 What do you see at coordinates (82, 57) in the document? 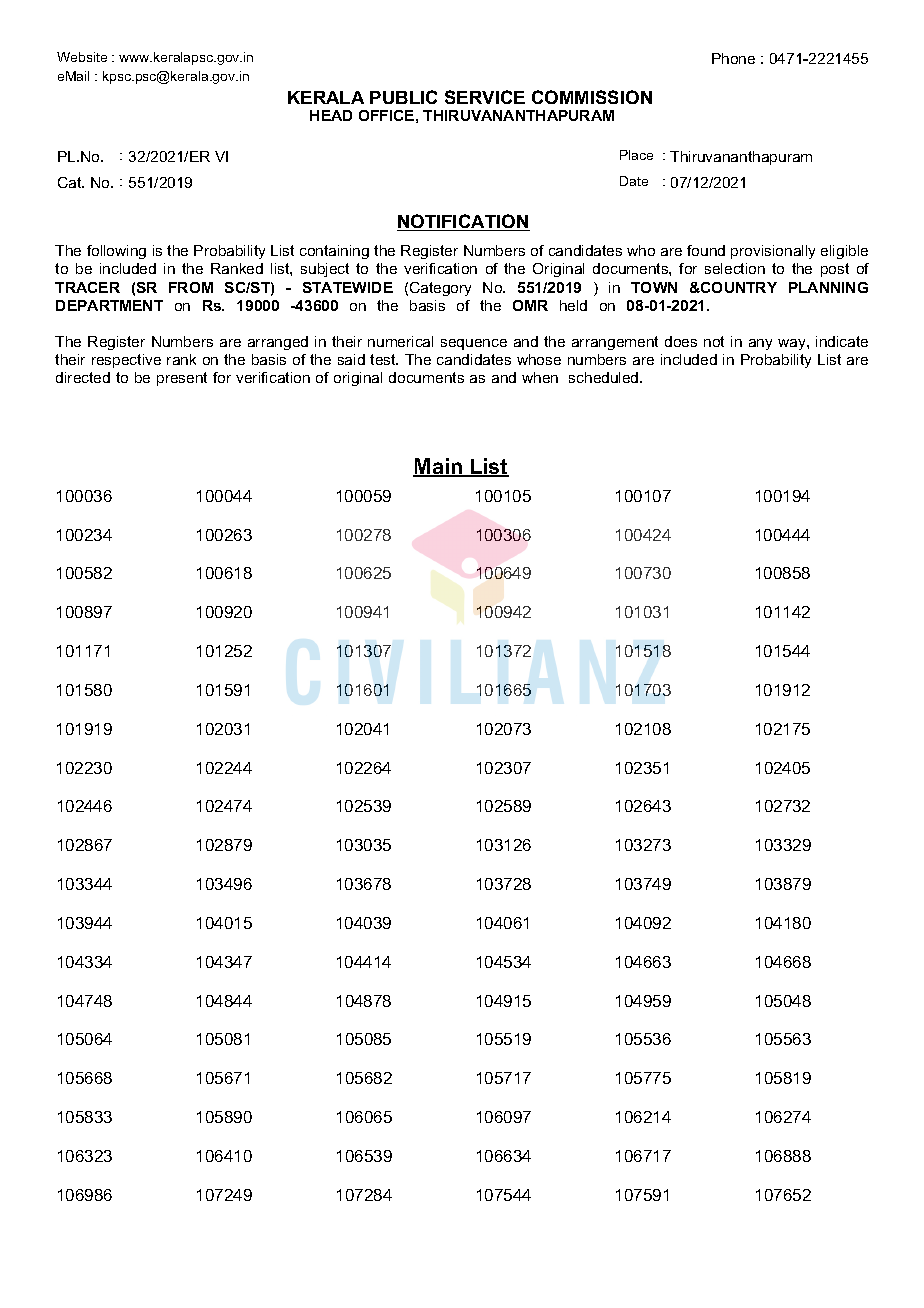
I see `Website` at bounding box center [82, 57].
